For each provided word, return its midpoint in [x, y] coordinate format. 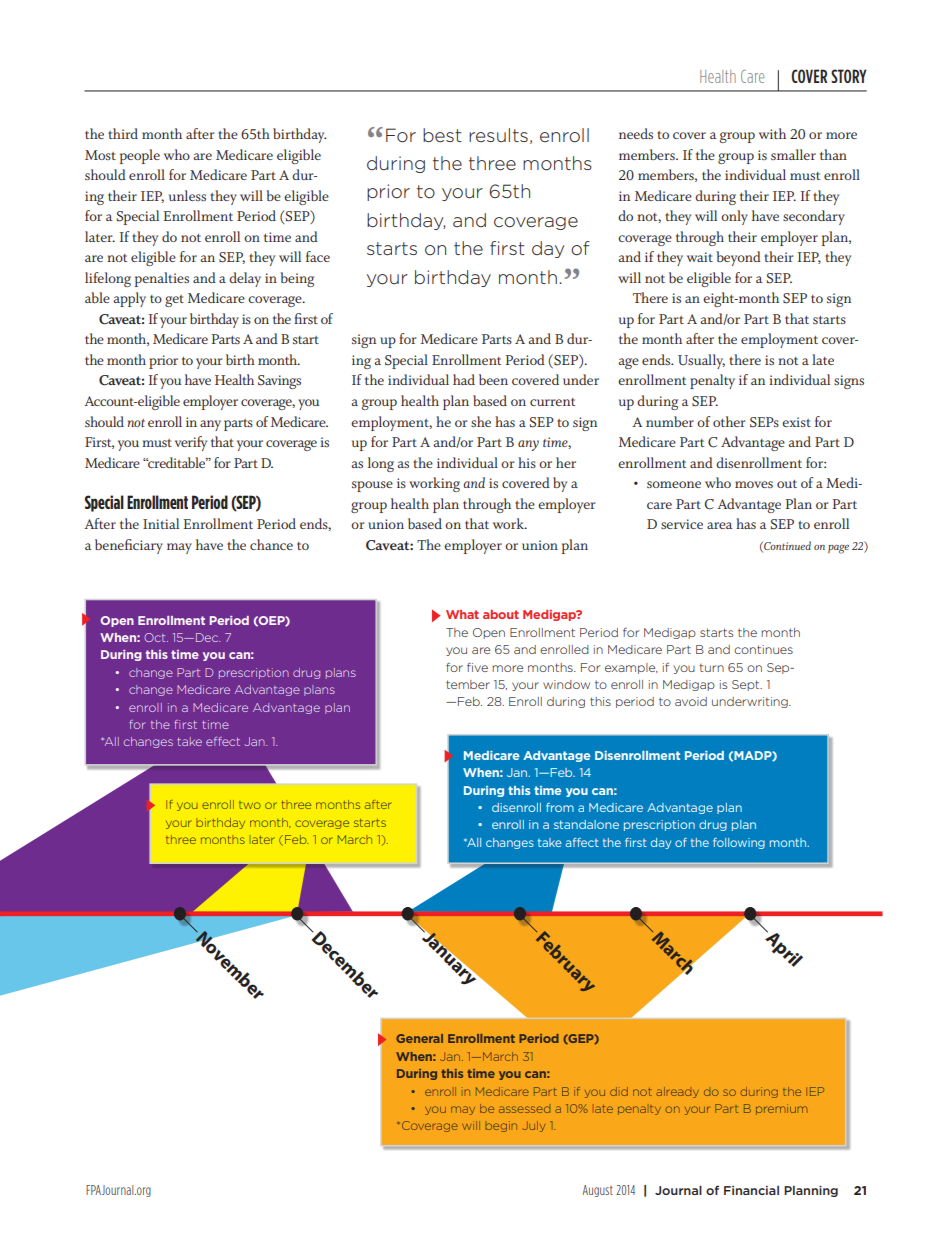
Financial [751, 1190]
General [419, 1038]
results [498, 135]
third [123, 133]
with [772, 133]
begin [501, 1126]
